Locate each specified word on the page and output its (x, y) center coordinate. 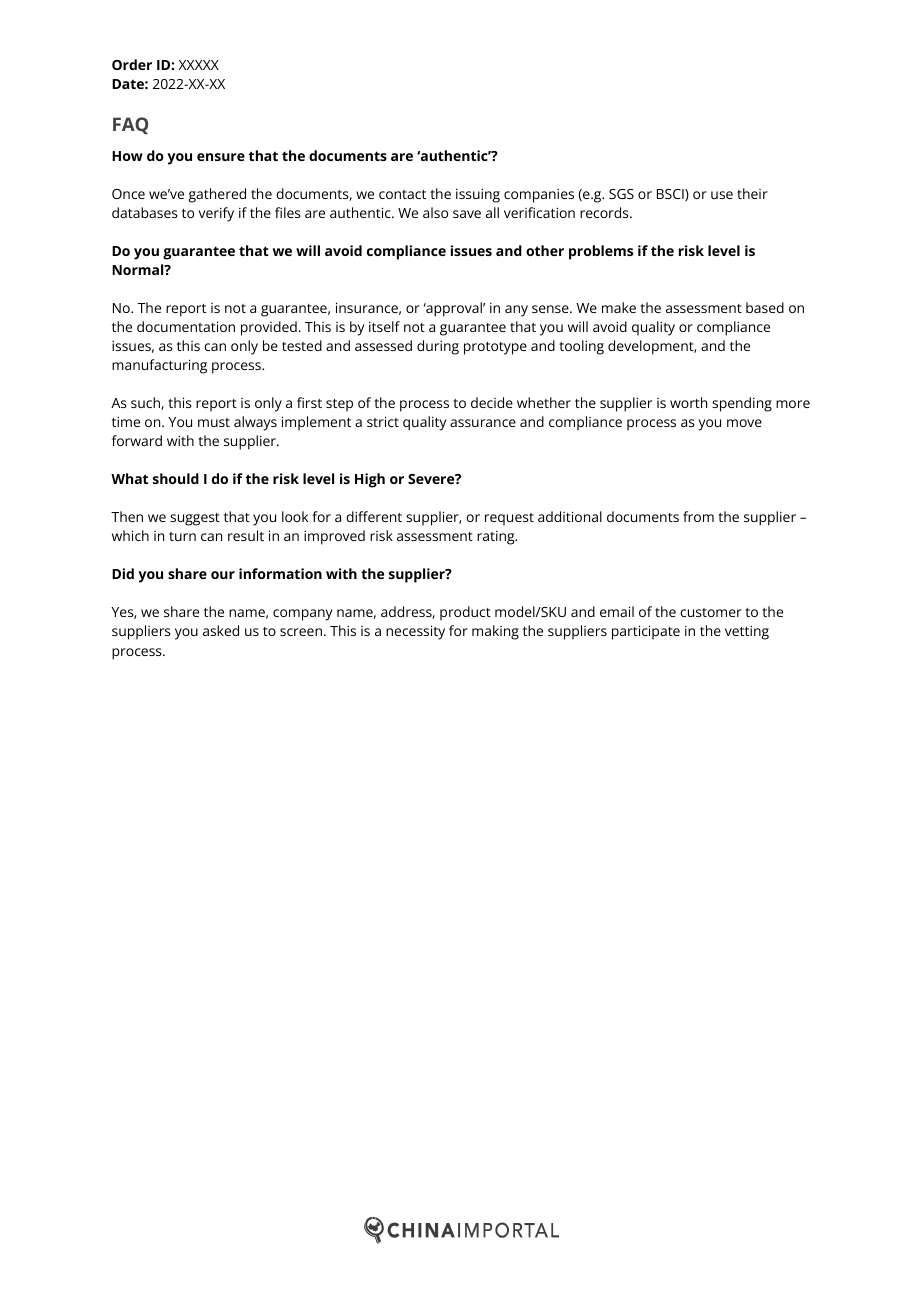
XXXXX (199, 65)
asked (221, 630)
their (752, 193)
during (438, 347)
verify (216, 214)
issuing (478, 196)
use (722, 195)
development (651, 347)
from (698, 516)
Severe (432, 479)
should (176, 478)
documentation (186, 326)
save (467, 214)
